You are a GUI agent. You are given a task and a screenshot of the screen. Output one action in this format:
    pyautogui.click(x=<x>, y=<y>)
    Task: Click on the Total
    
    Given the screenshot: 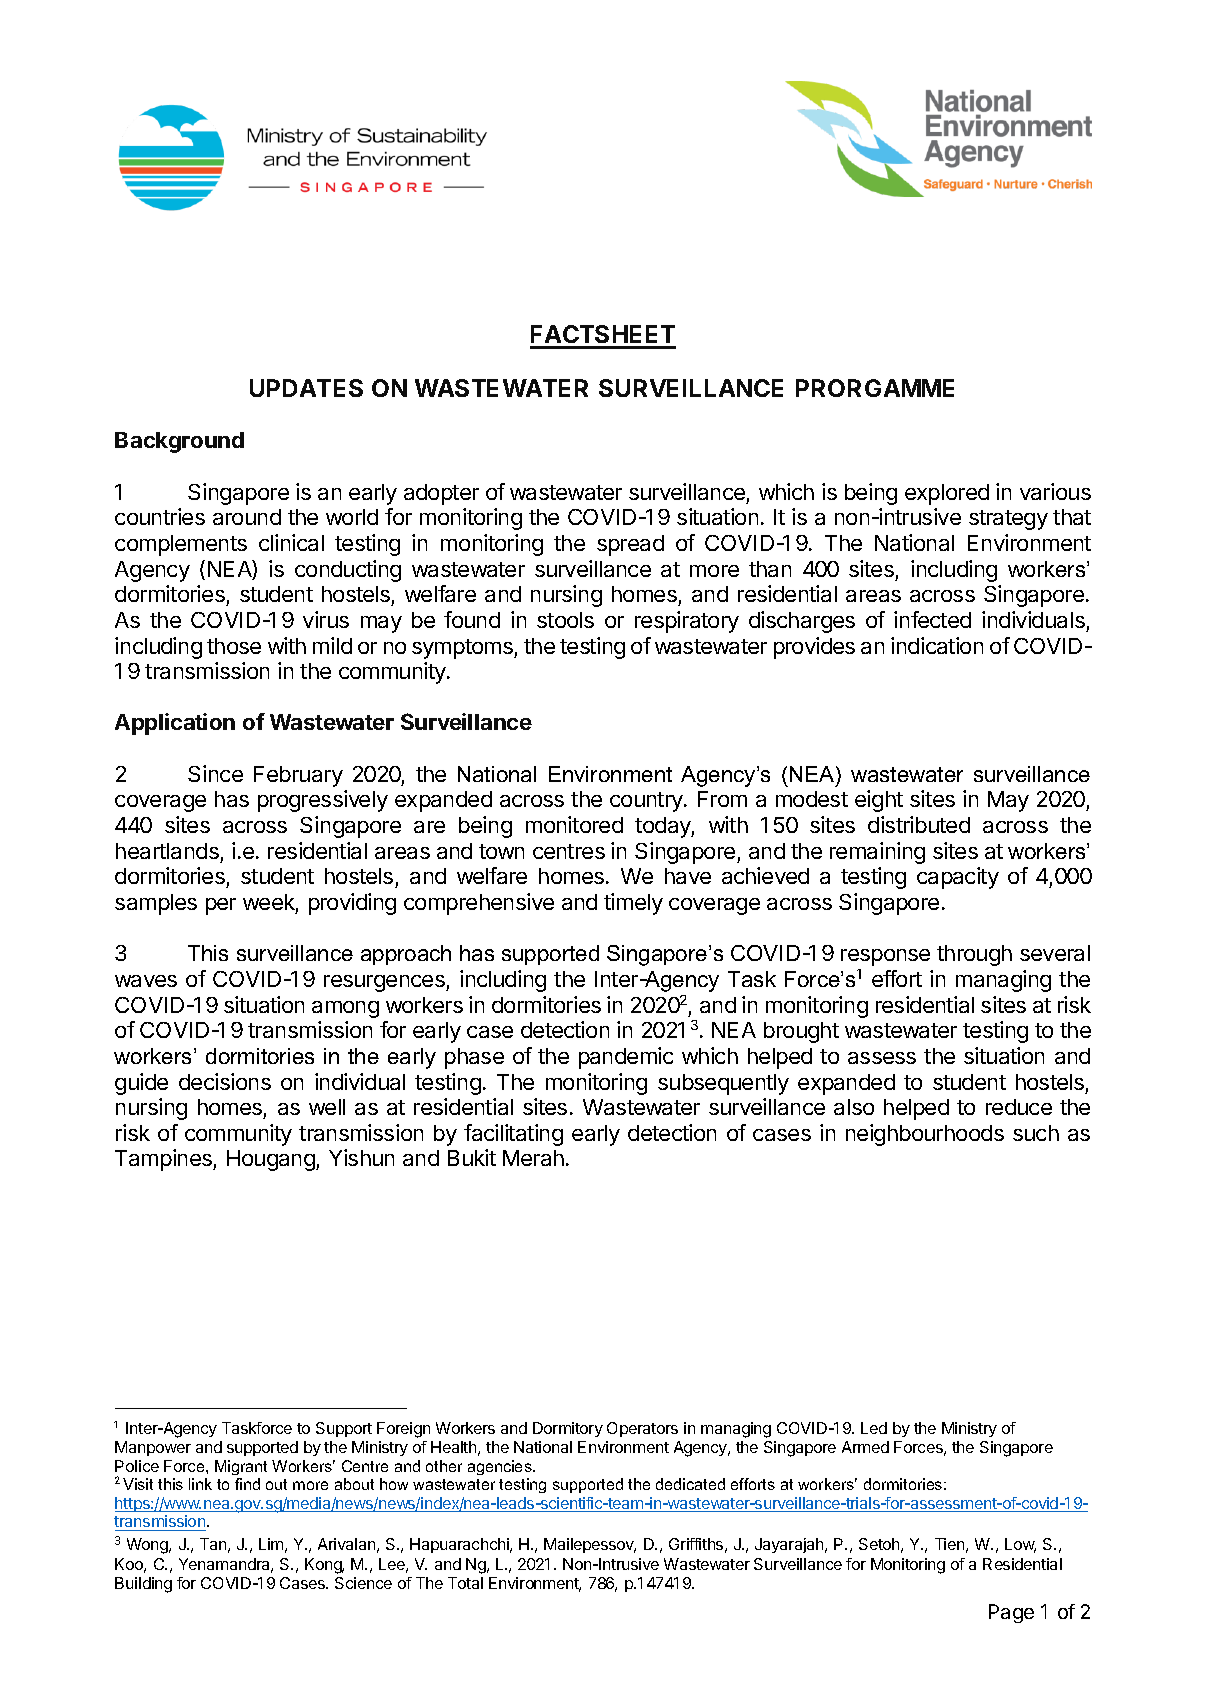 What is the action you would take?
    pyautogui.click(x=465, y=1583)
